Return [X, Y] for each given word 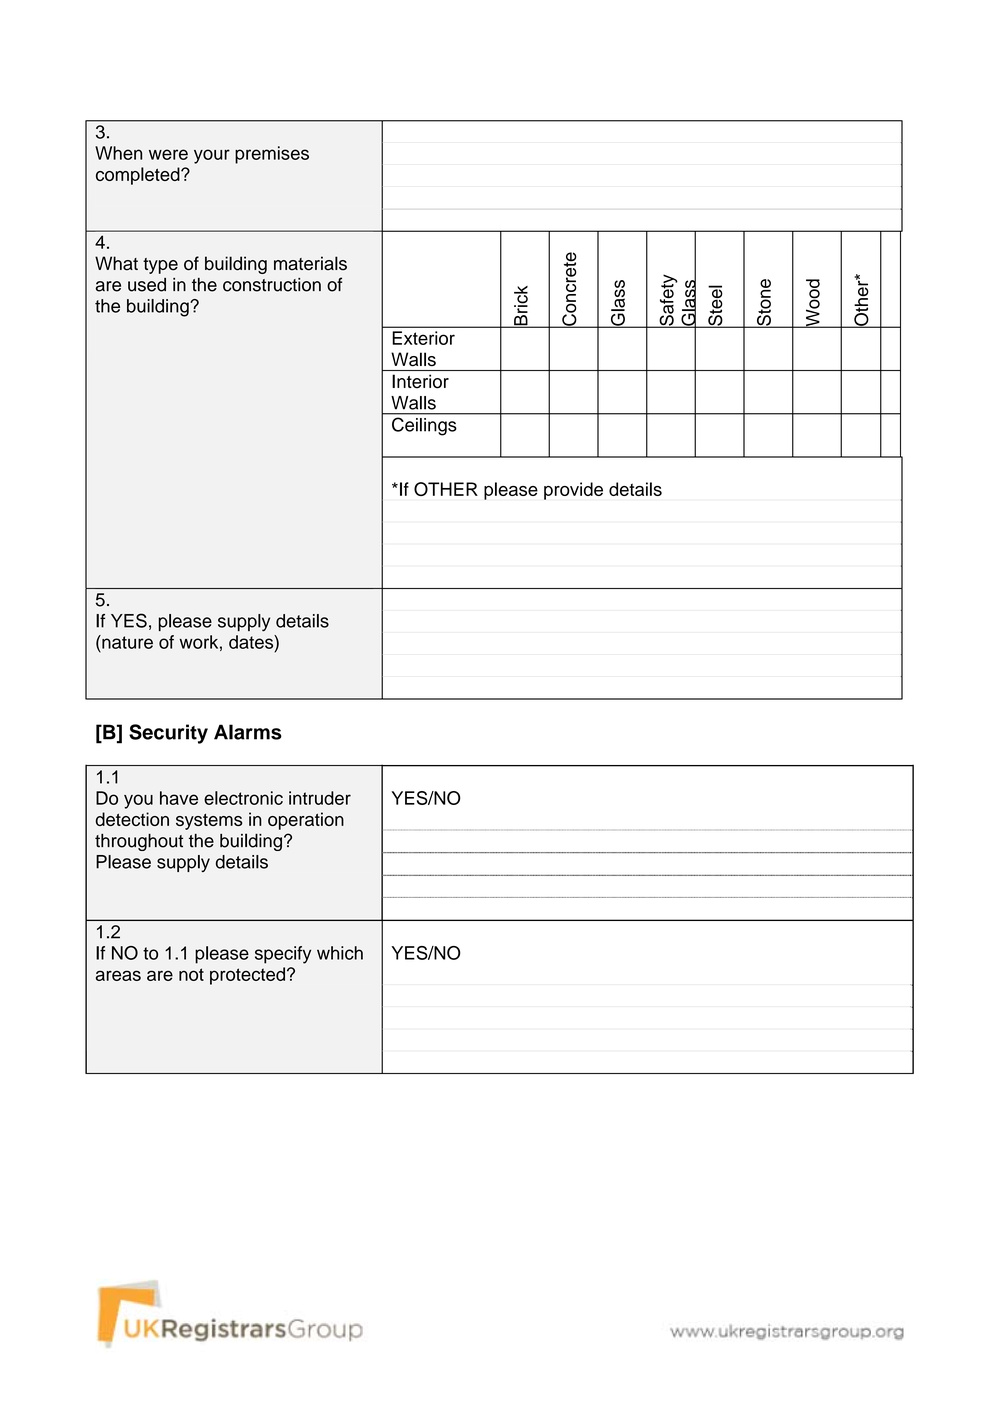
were [168, 154]
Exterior [423, 338]
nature [126, 642]
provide [573, 491]
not [191, 974]
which [340, 953]
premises [272, 155]
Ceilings [424, 426]
